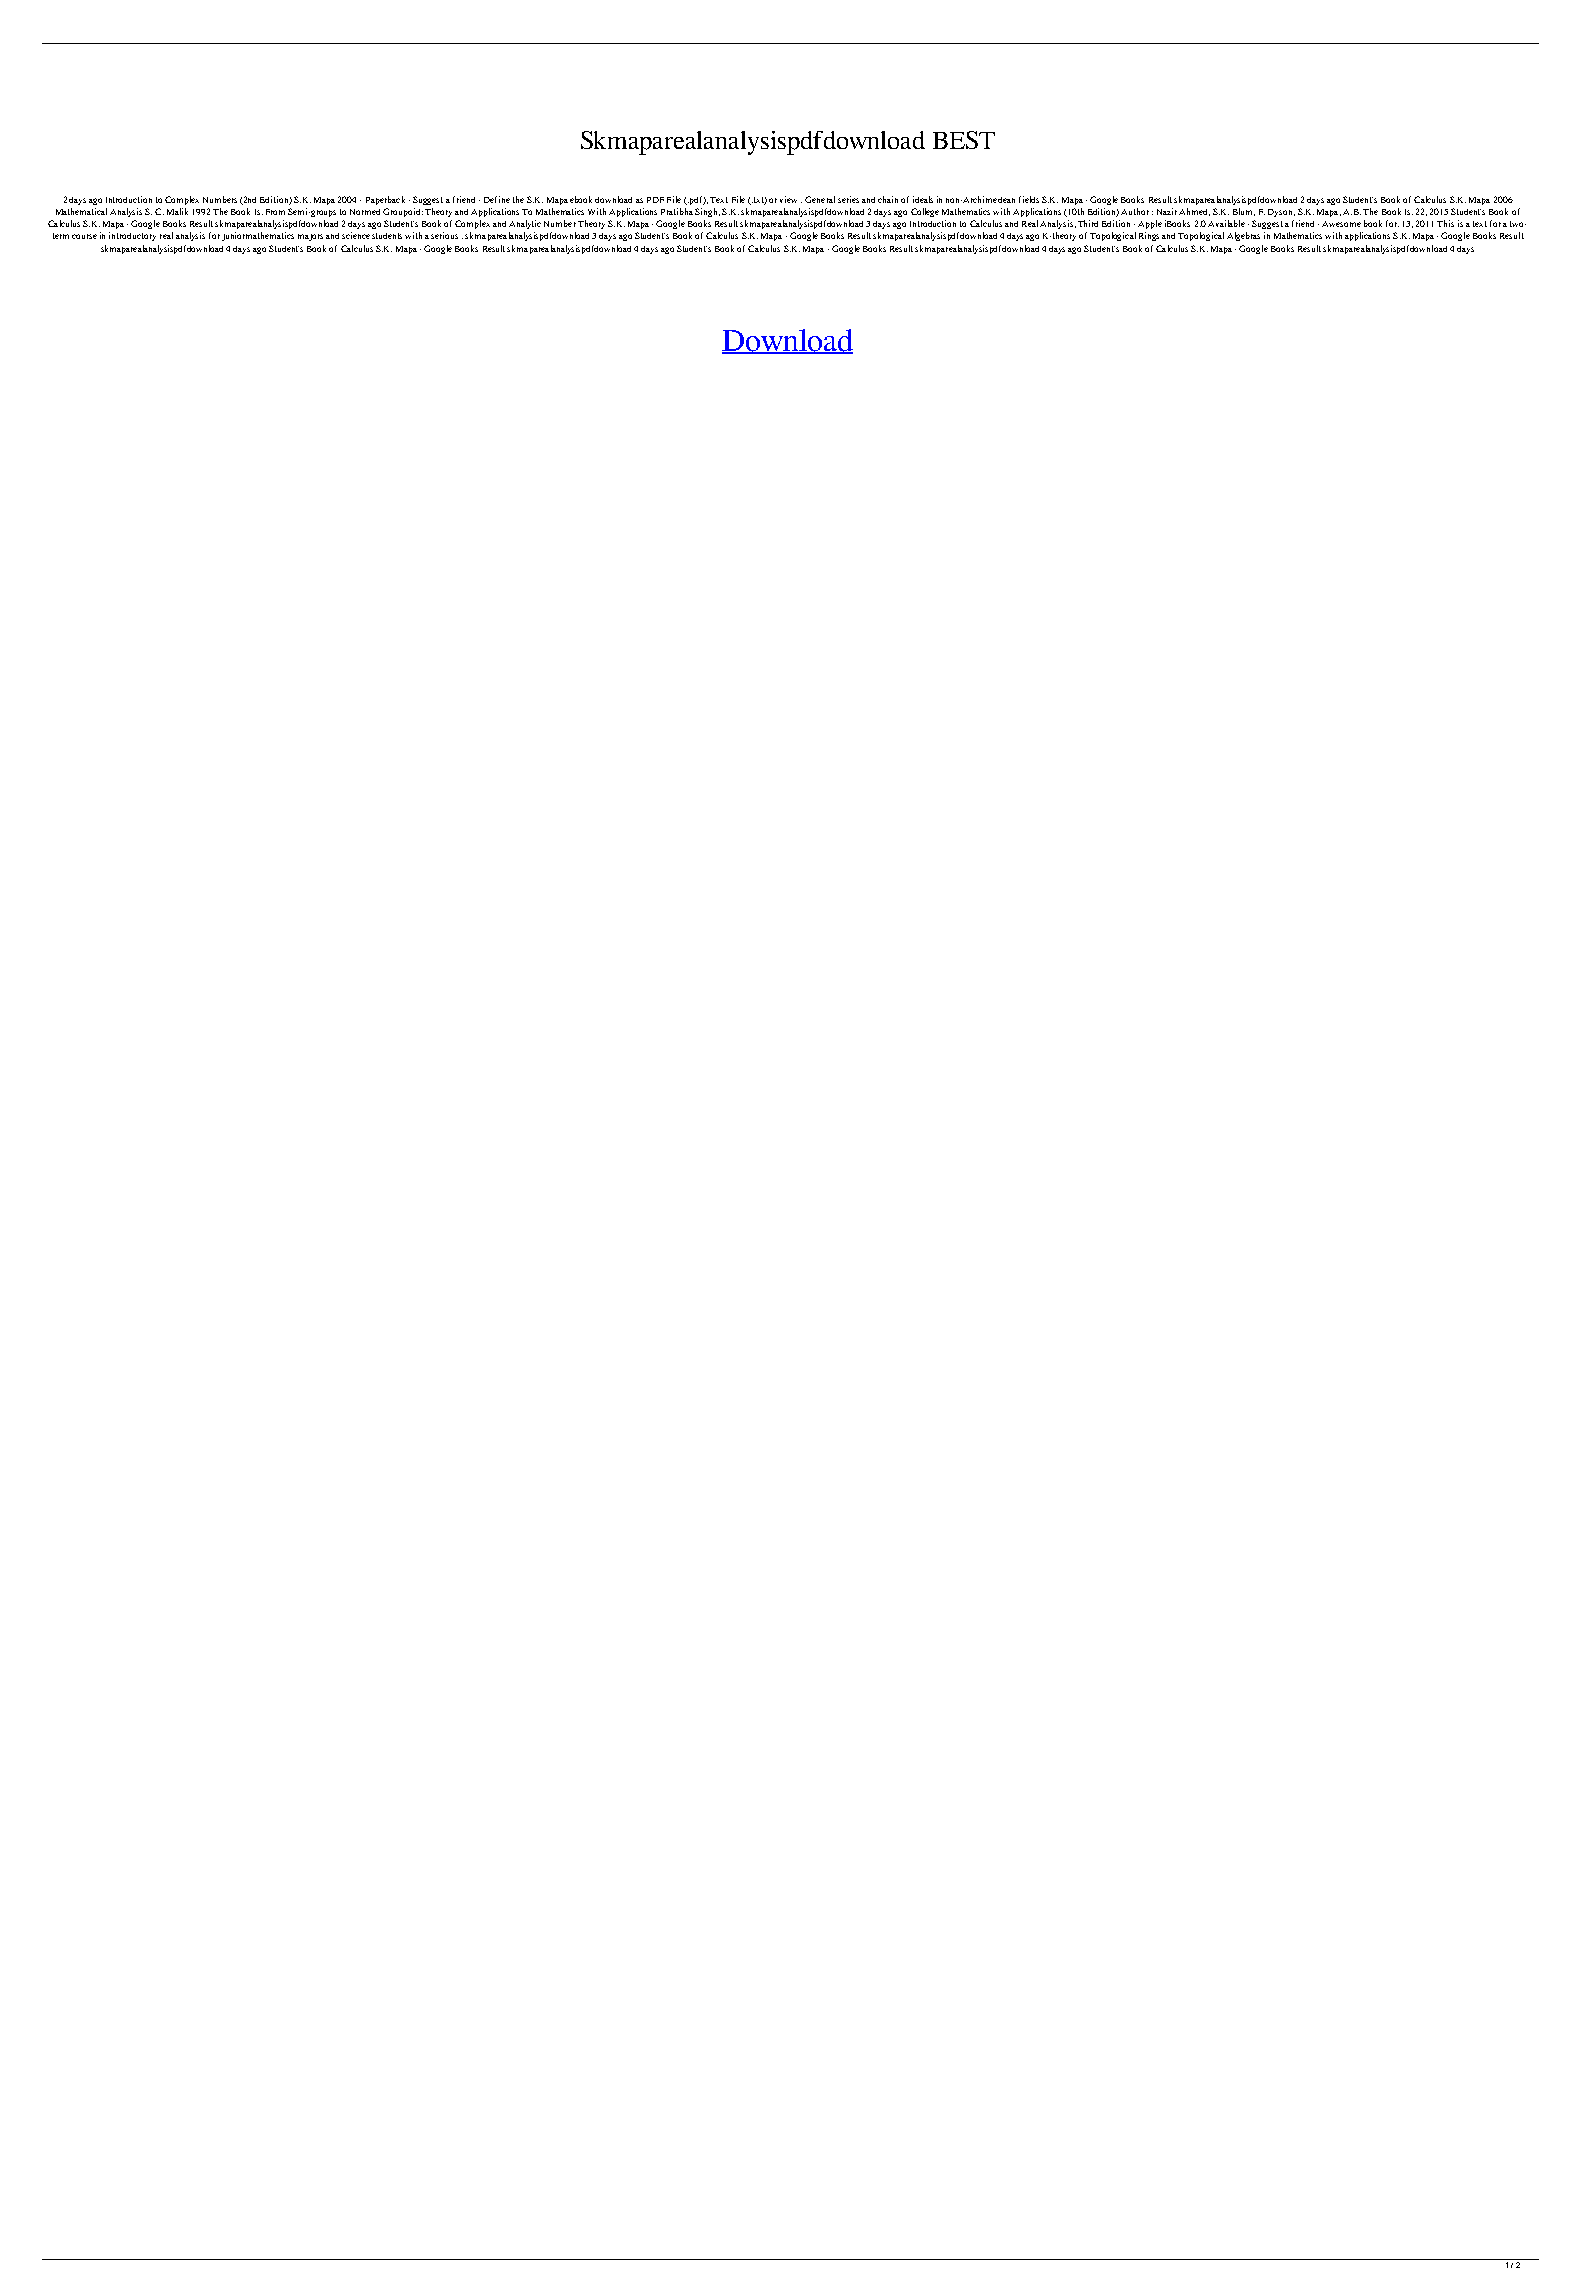 This page has width=1581, height=2288. I want to click on Analytic, so click(525, 224).
